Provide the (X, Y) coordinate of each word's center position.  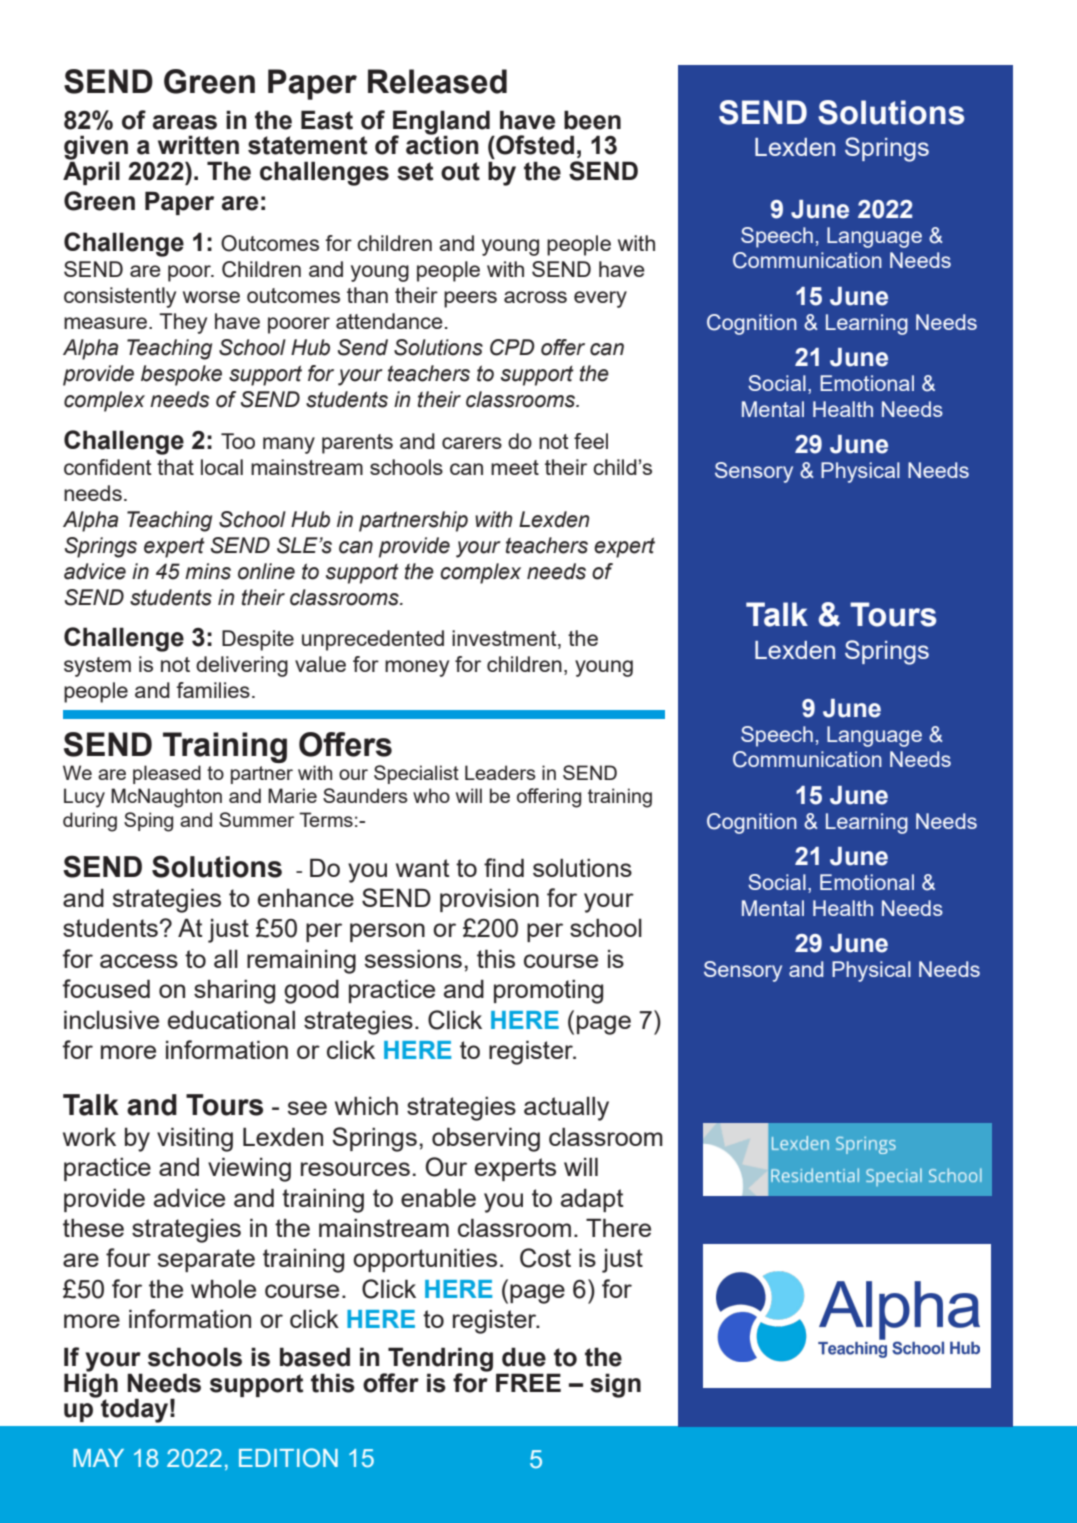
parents (357, 444)
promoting (548, 991)
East (327, 120)
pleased (167, 774)
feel (591, 441)
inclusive (111, 1019)
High (91, 1385)
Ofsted (534, 145)
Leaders (500, 772)
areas (185, 122)
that (175, 467)
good (311, 991)
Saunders (365, 795)
